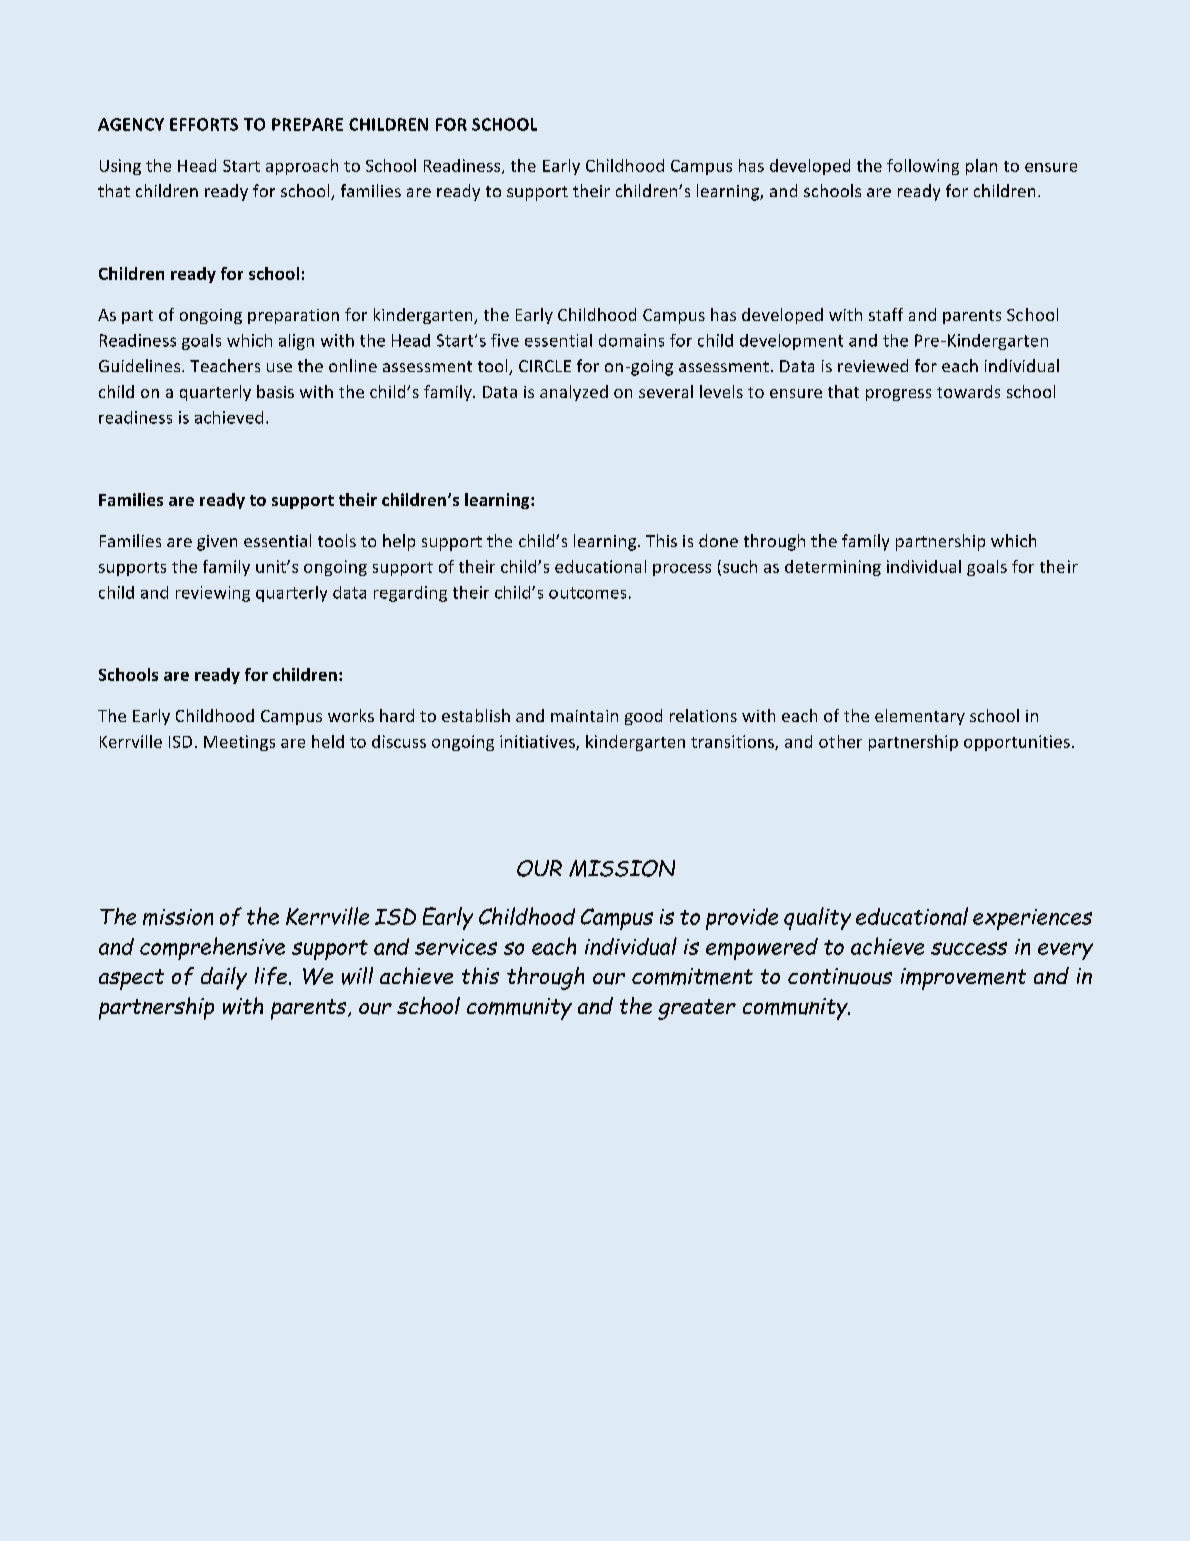 Image resolution: width=1190 pixels, height=1541 pixels. I want to click on domains, so click(631, 340).
